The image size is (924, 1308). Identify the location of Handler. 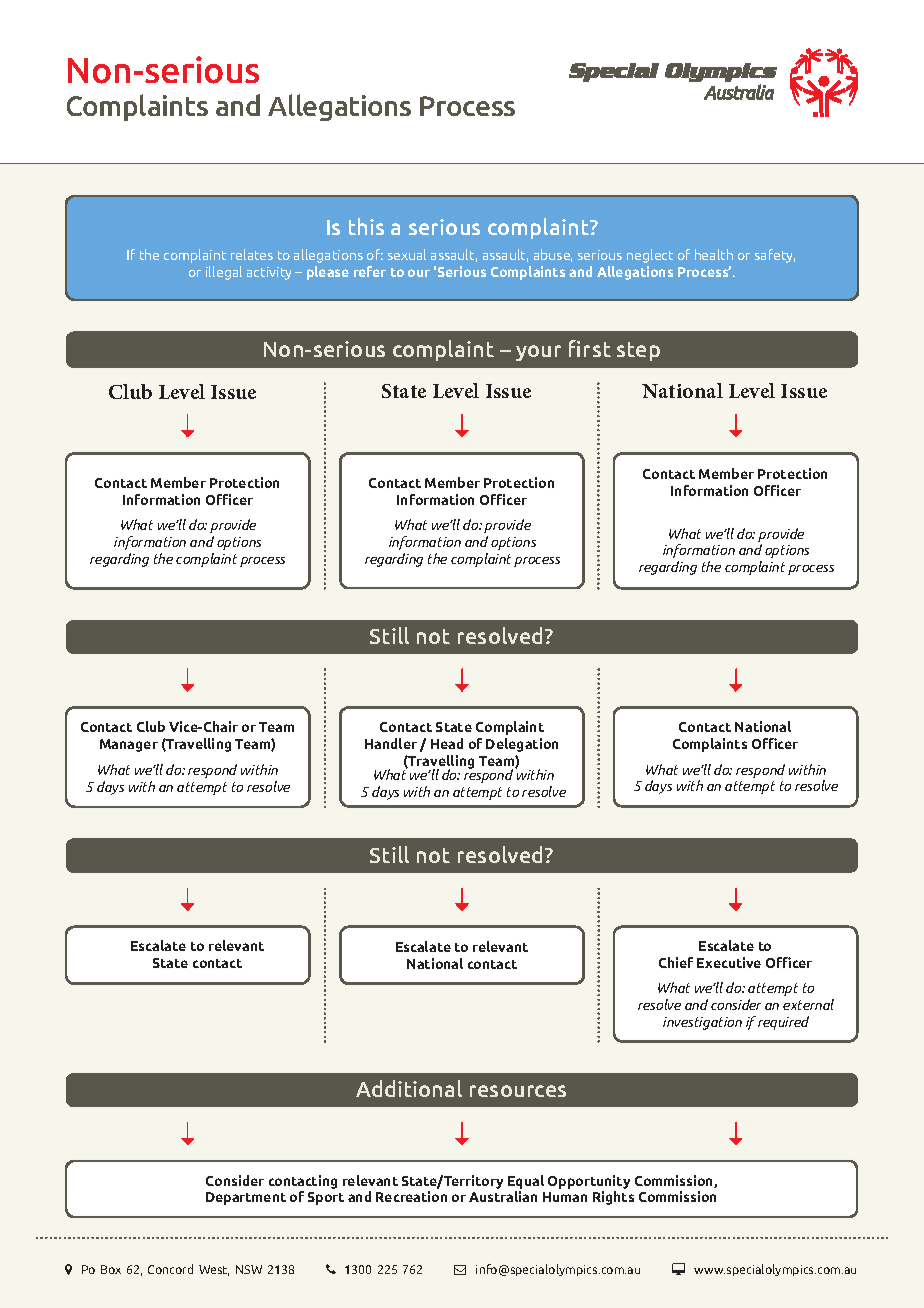
(391, 743).
